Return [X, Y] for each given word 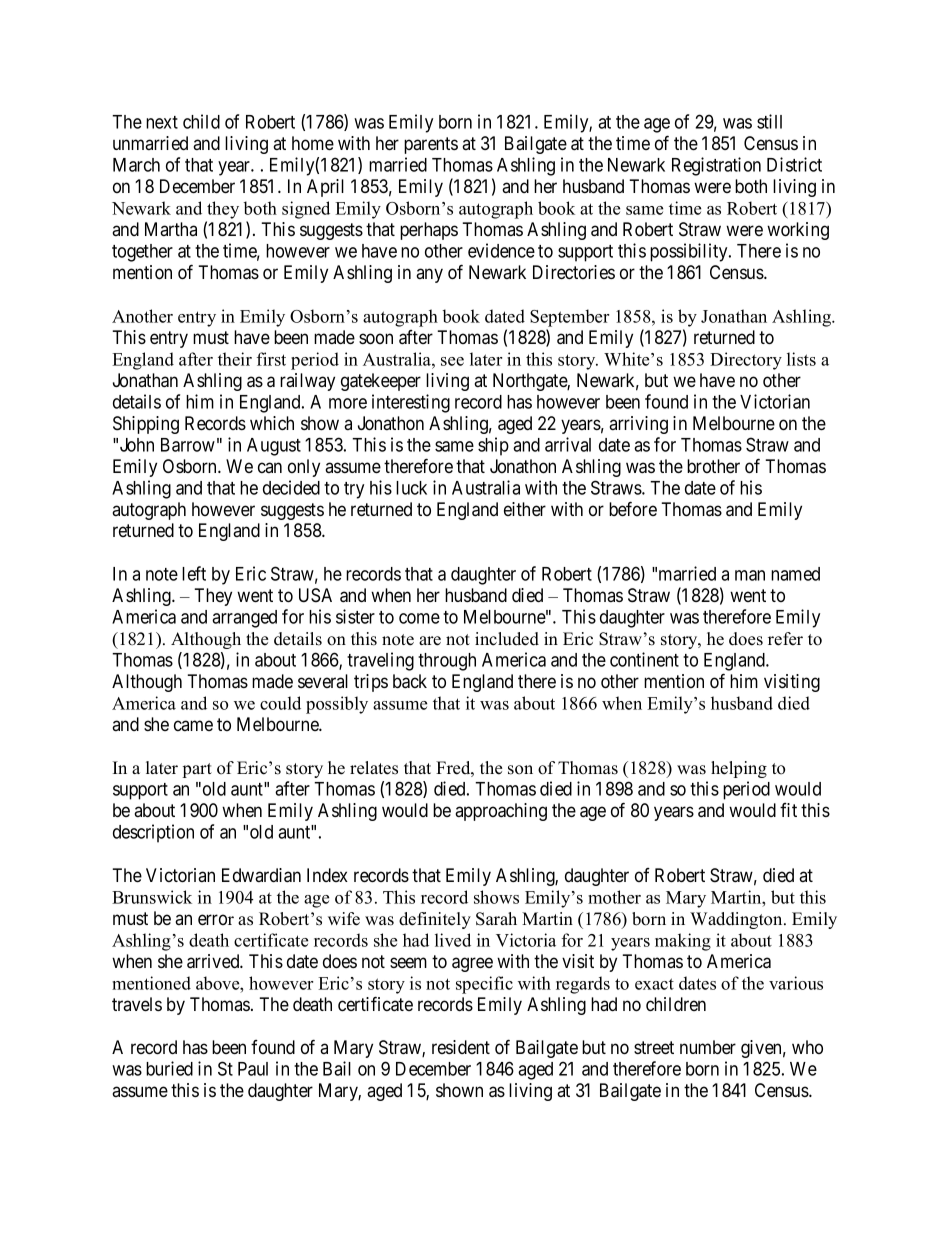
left [194, 573]
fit [788, 810]
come [419, 618]
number [708, 1047]
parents [431, 145]
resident [461, 1047]
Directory [746, 361]
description [153, 833]
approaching [501, 812]
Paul [253, 1069]
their [235, 359]
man [750, 575]
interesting [411, 403]
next [162, 122]
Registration [716, 166]
